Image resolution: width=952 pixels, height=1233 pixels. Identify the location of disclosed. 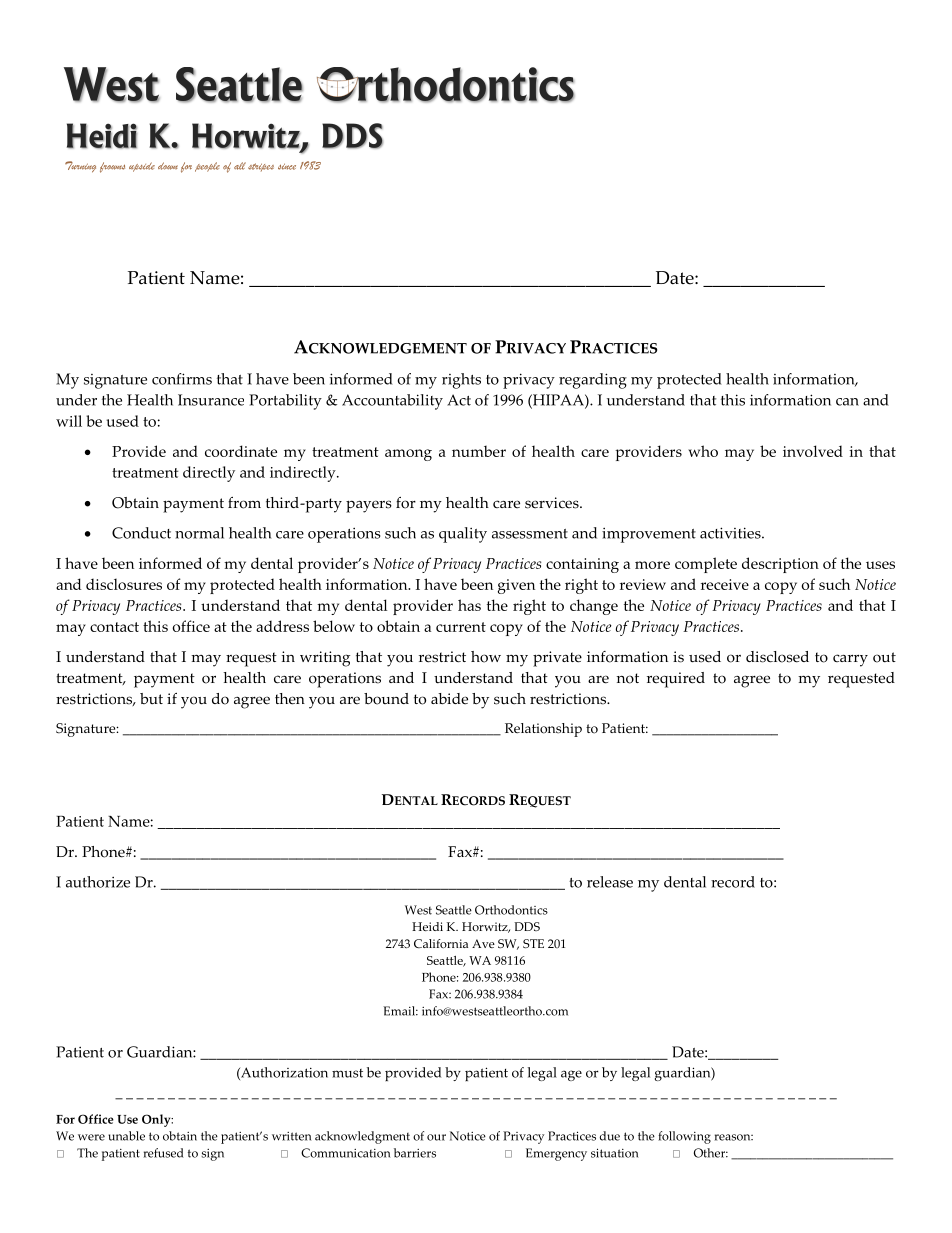
(777, 657).
